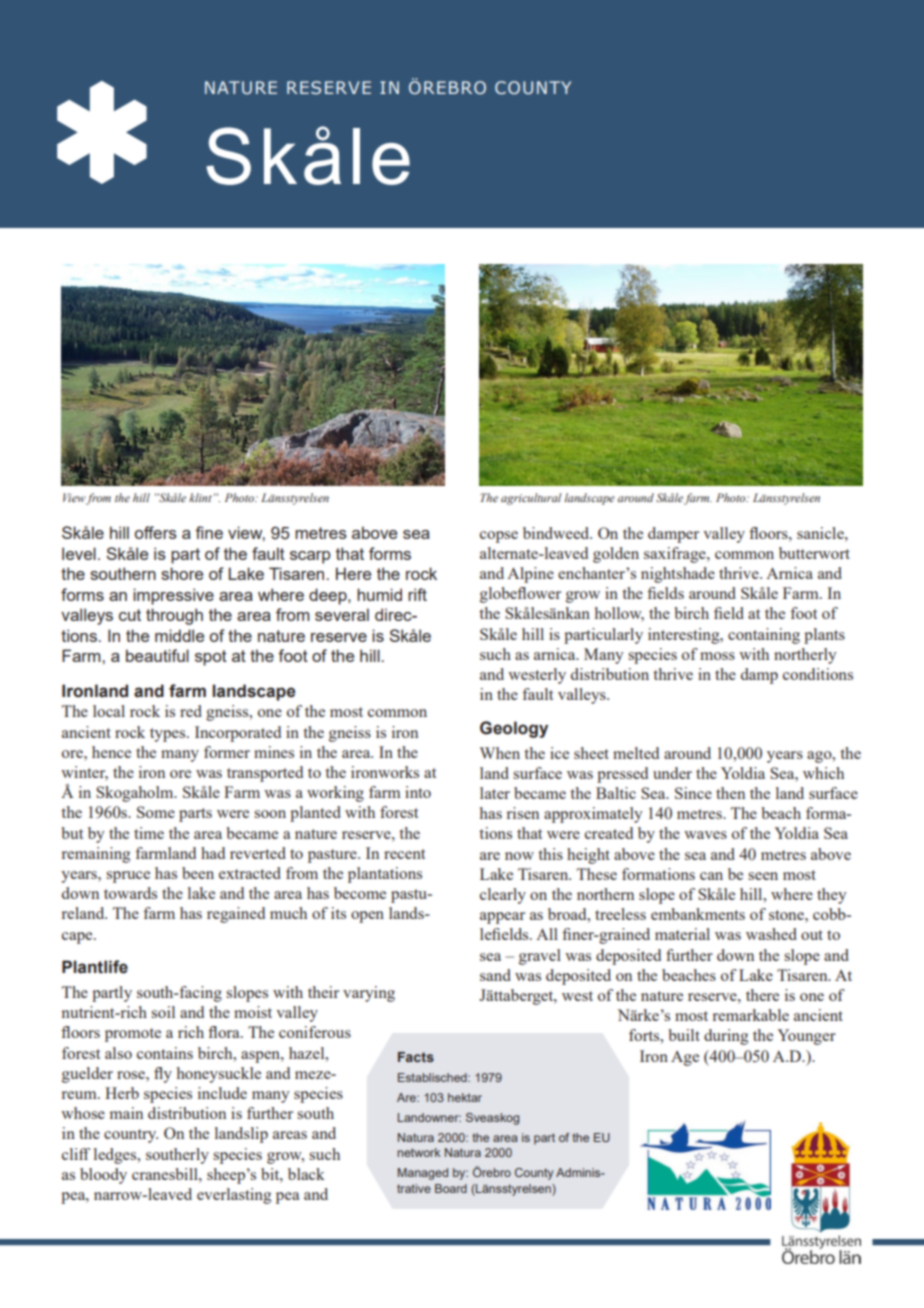  What do you see at coordinates (163, 1012) in the screenshot?
I see `soil` at bounding box center [163, 1012].
